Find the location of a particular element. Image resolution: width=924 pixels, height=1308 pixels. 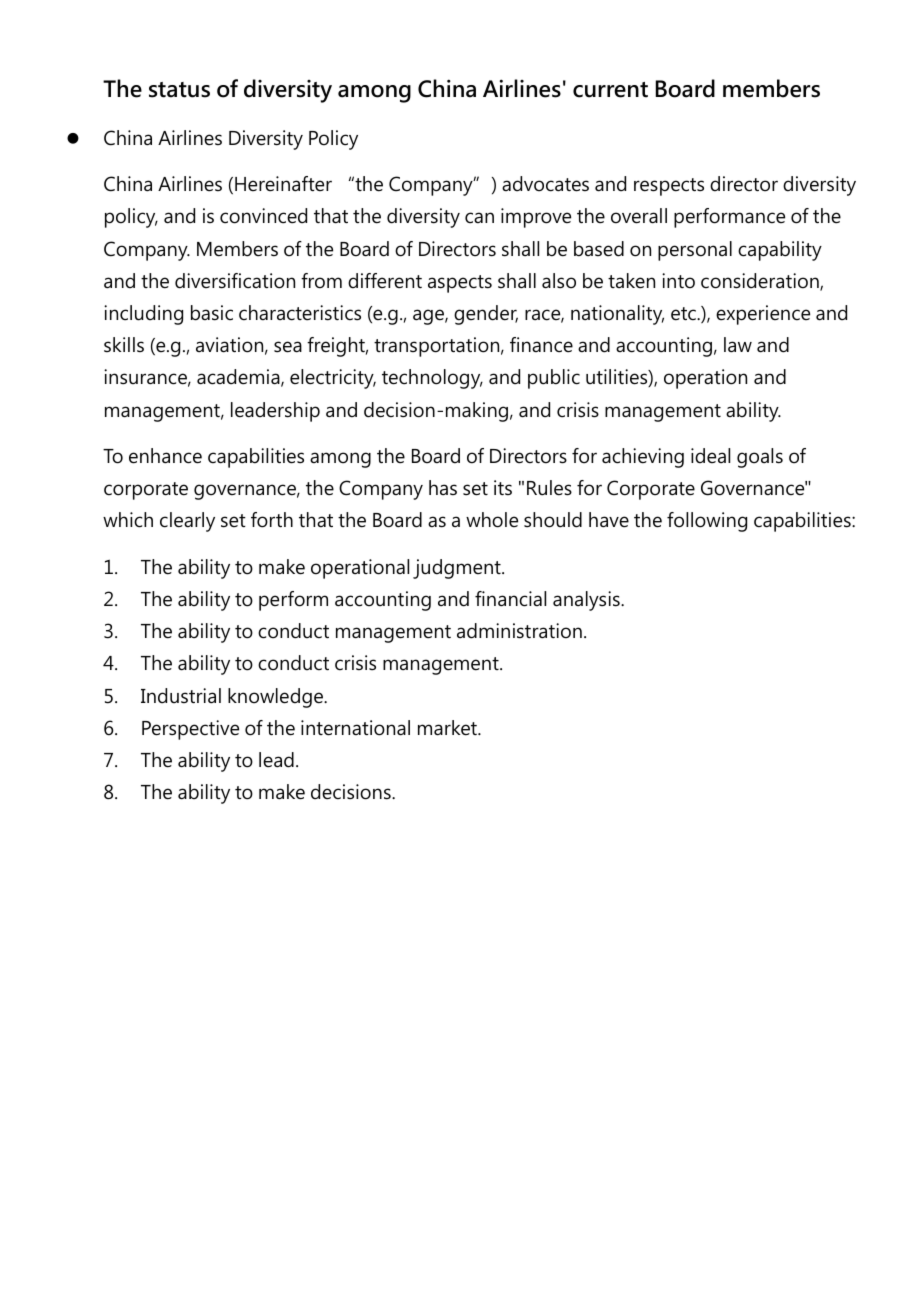

market is located at coordinates (448, 728).
